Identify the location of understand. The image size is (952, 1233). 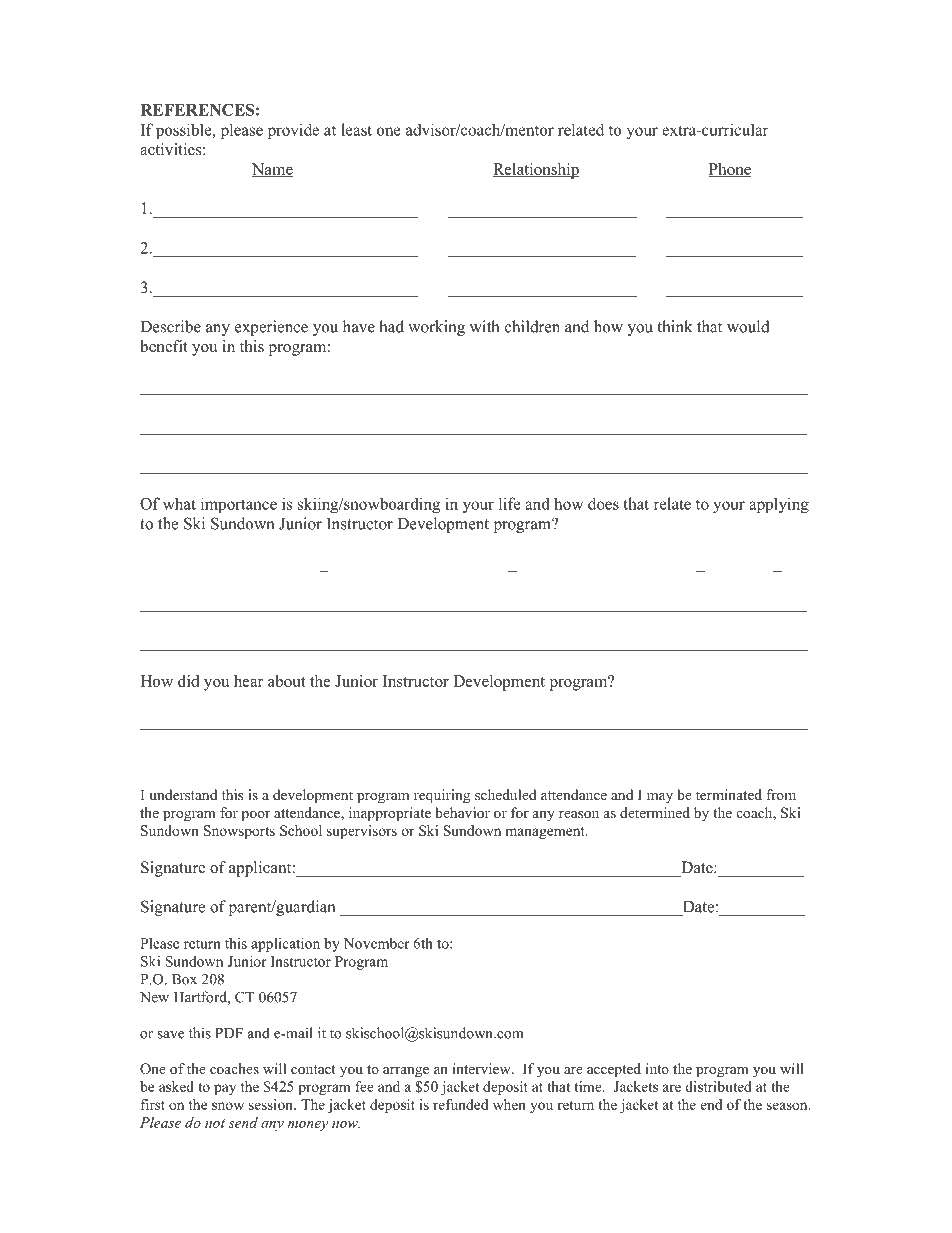
(183, 794).
